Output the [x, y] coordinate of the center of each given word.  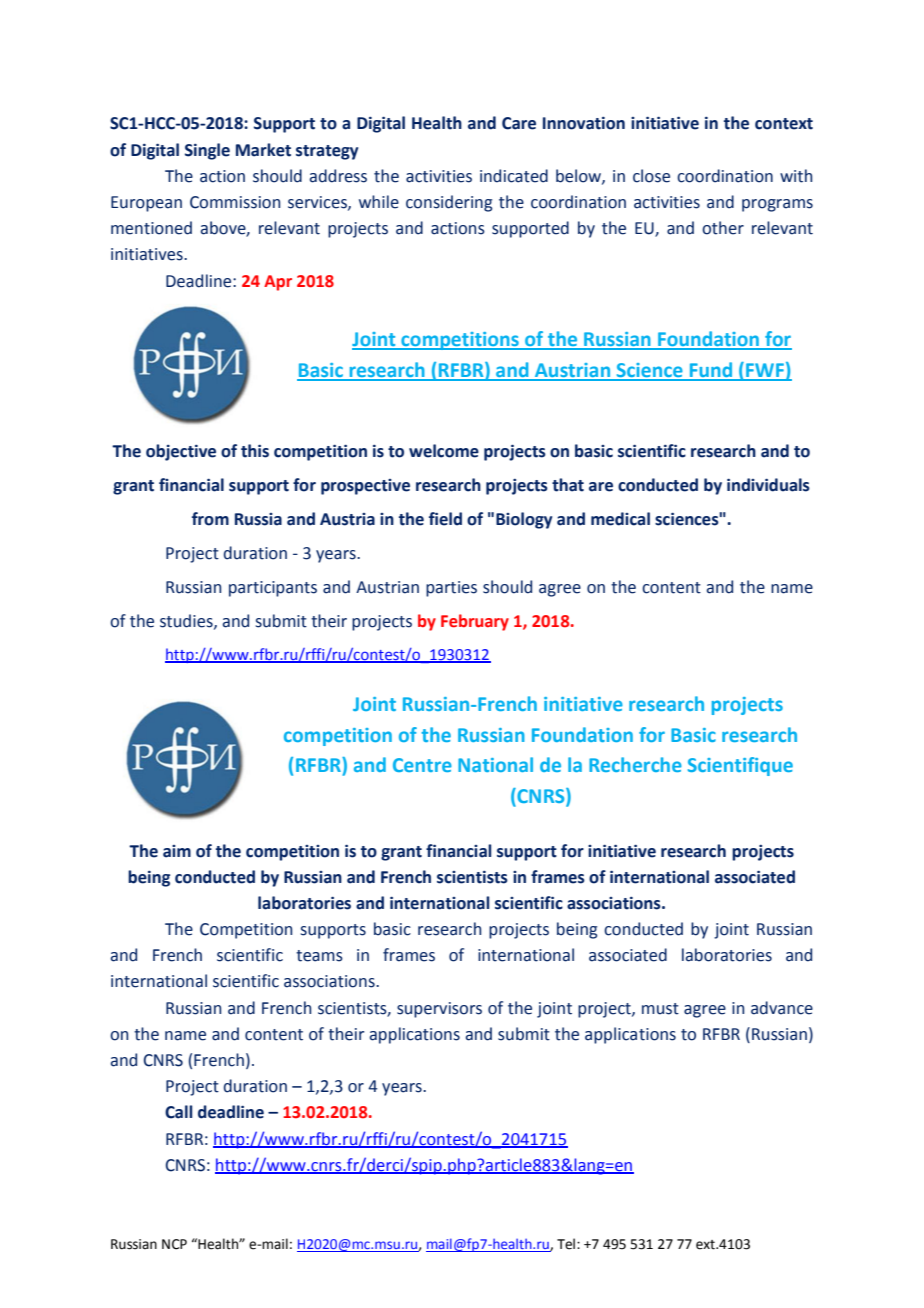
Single [207, 151]
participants [273, 589]
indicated [514, 176]
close [651, 176]
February [475, 622]
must [660, 1009]
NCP [174, 1244]
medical [620, 519]
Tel [567, 1244]
